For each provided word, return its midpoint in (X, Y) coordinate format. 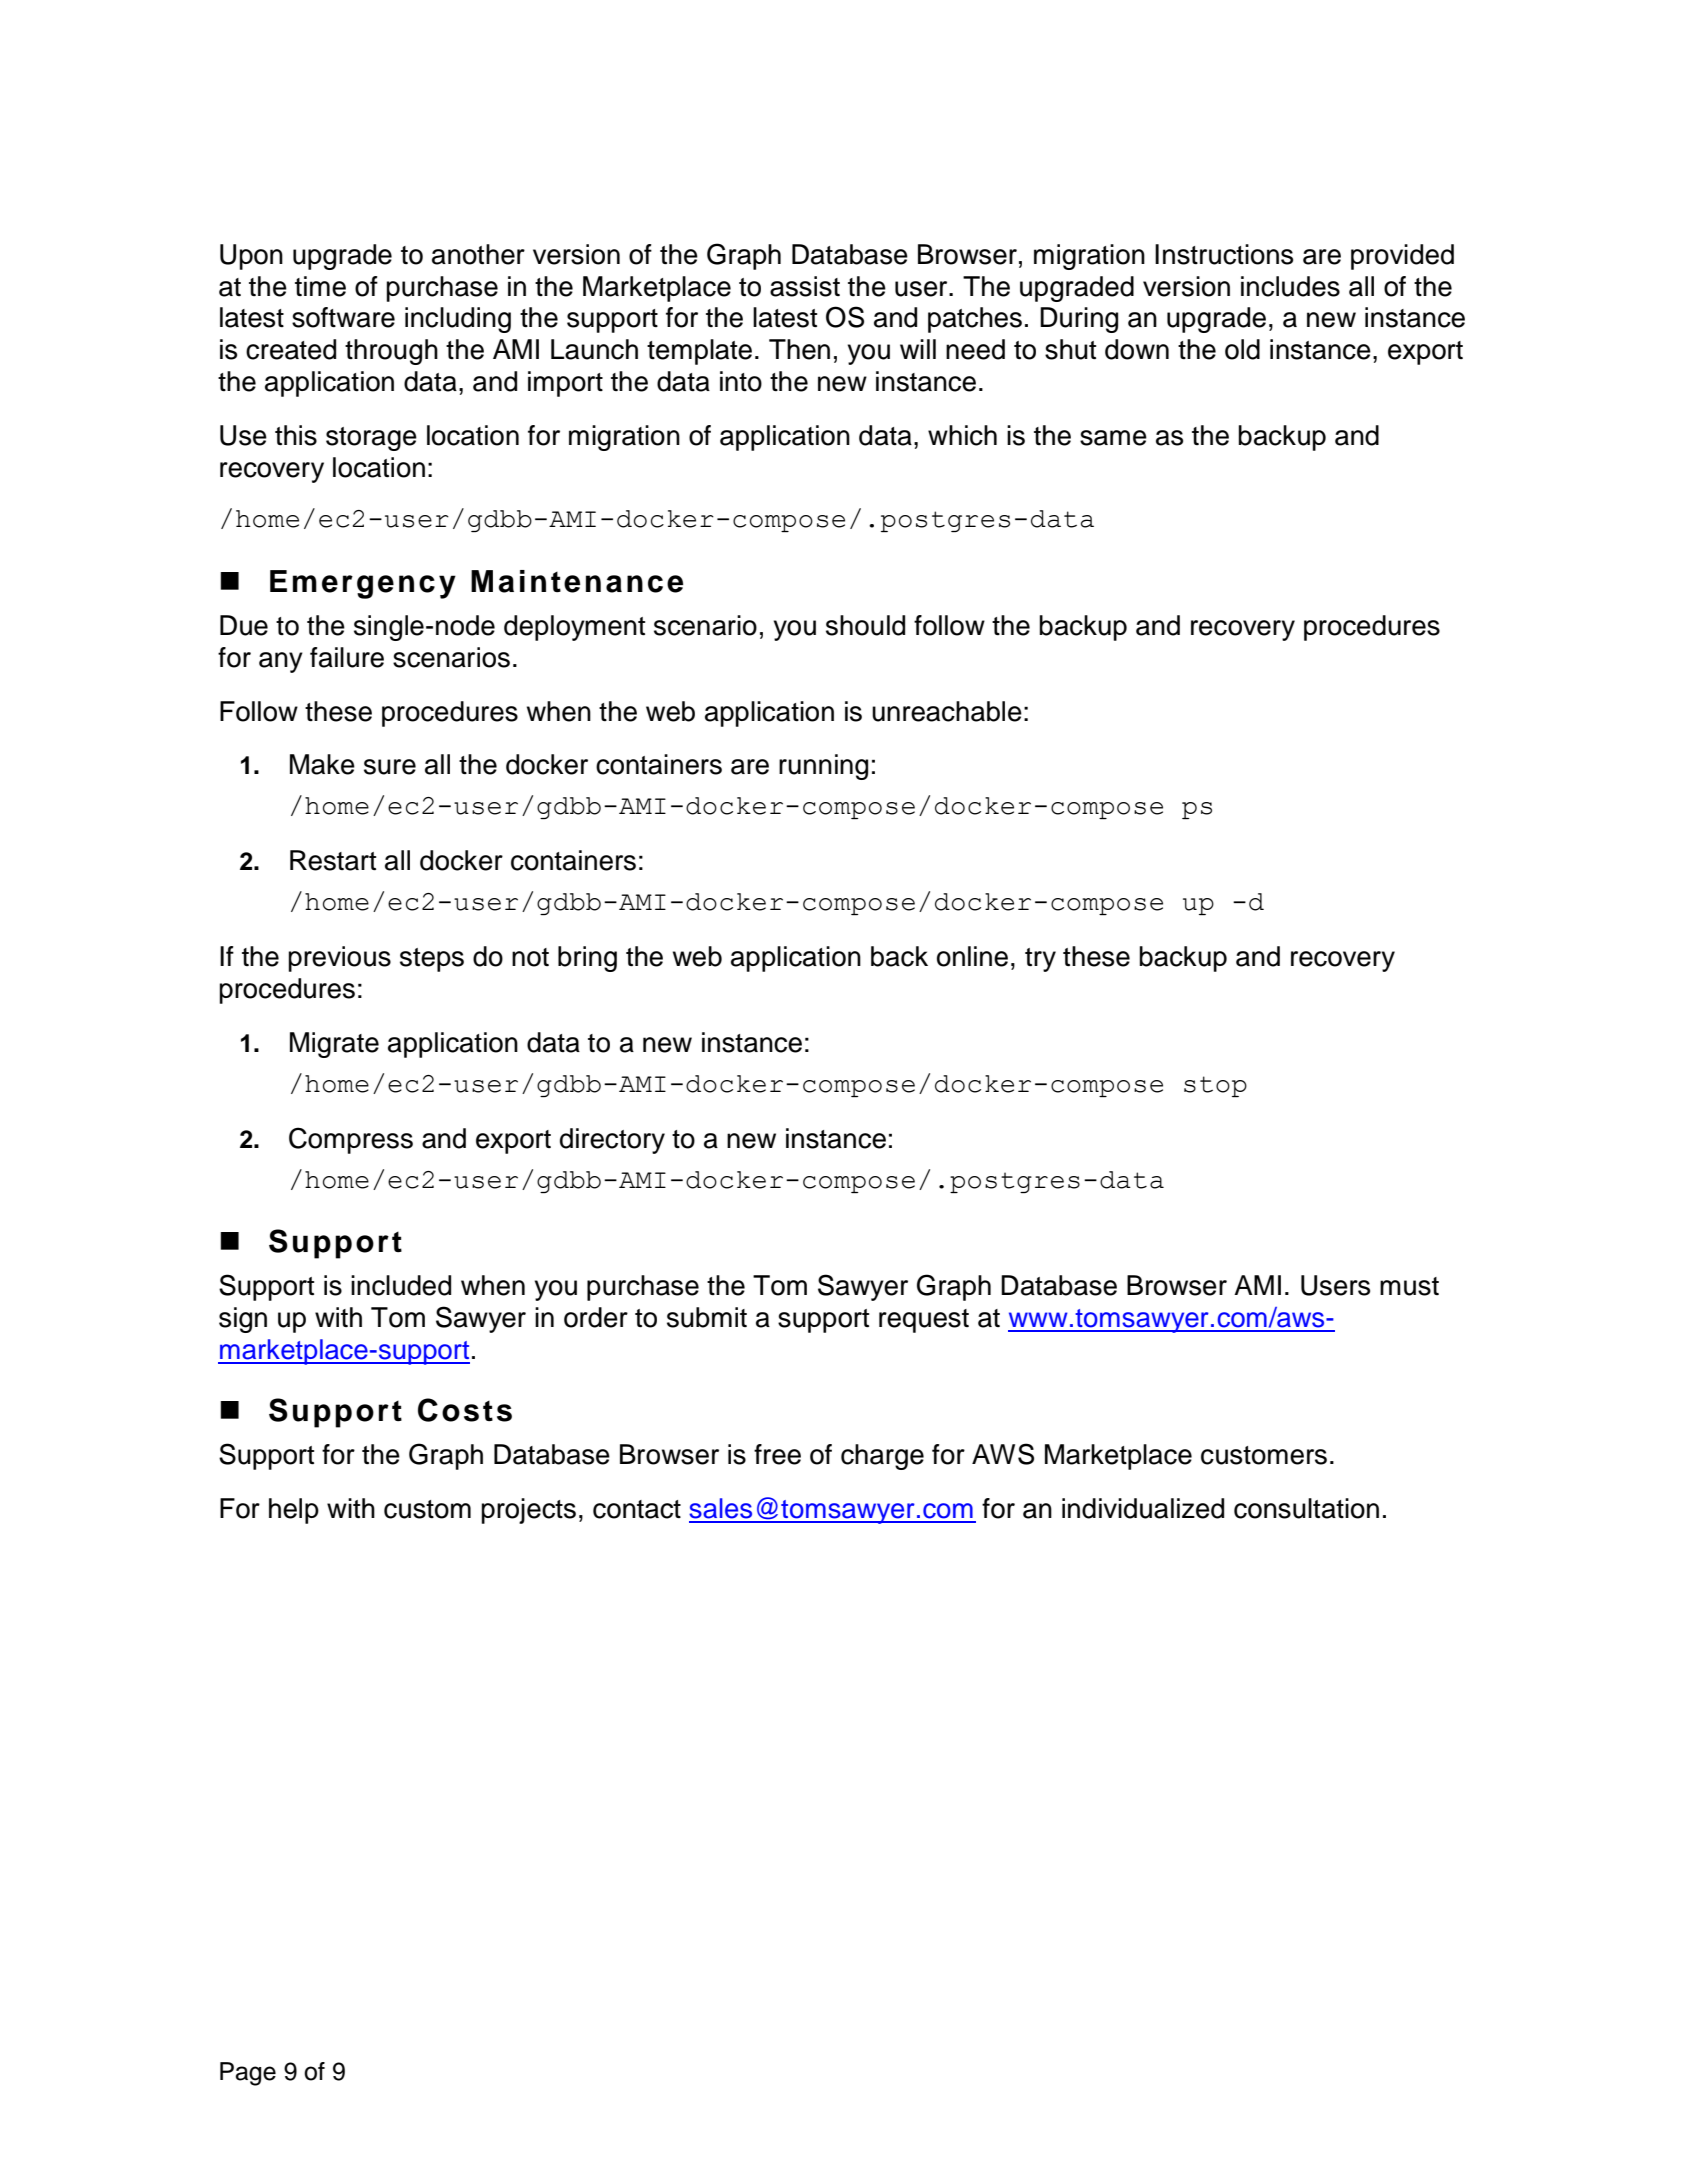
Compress (351, 1140)
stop (1215, 1086)
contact (637, 1509)
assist (805, 286)
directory (612, 1141)
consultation (1306, 1508)
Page (248, 2074)
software (343, 317)
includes (1290, 286)
